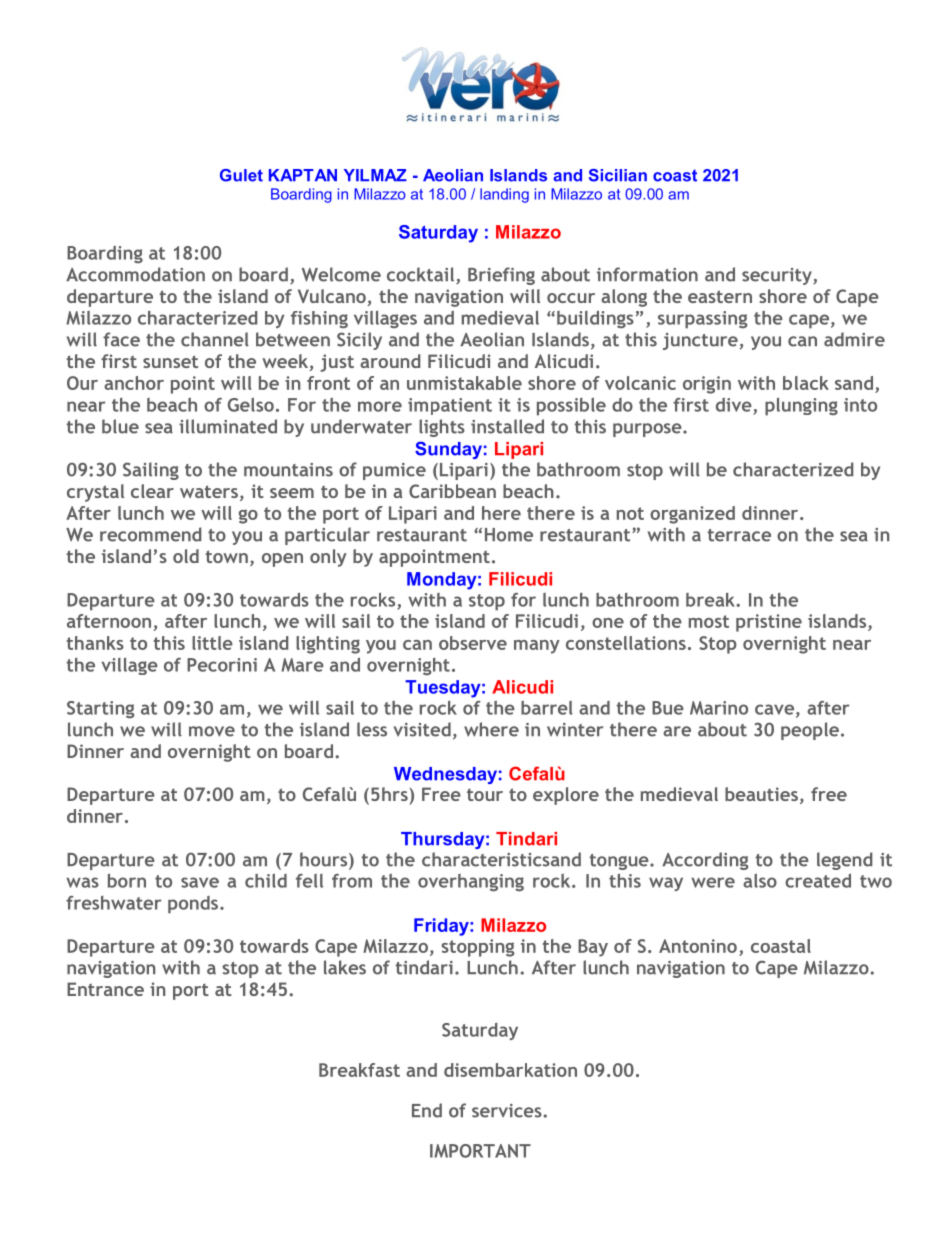 The image size is (952, 1233). What do you see at coordinates (135, 274) in the screenshot?
I see `Accommodation` at bounding box center [135, 274].
